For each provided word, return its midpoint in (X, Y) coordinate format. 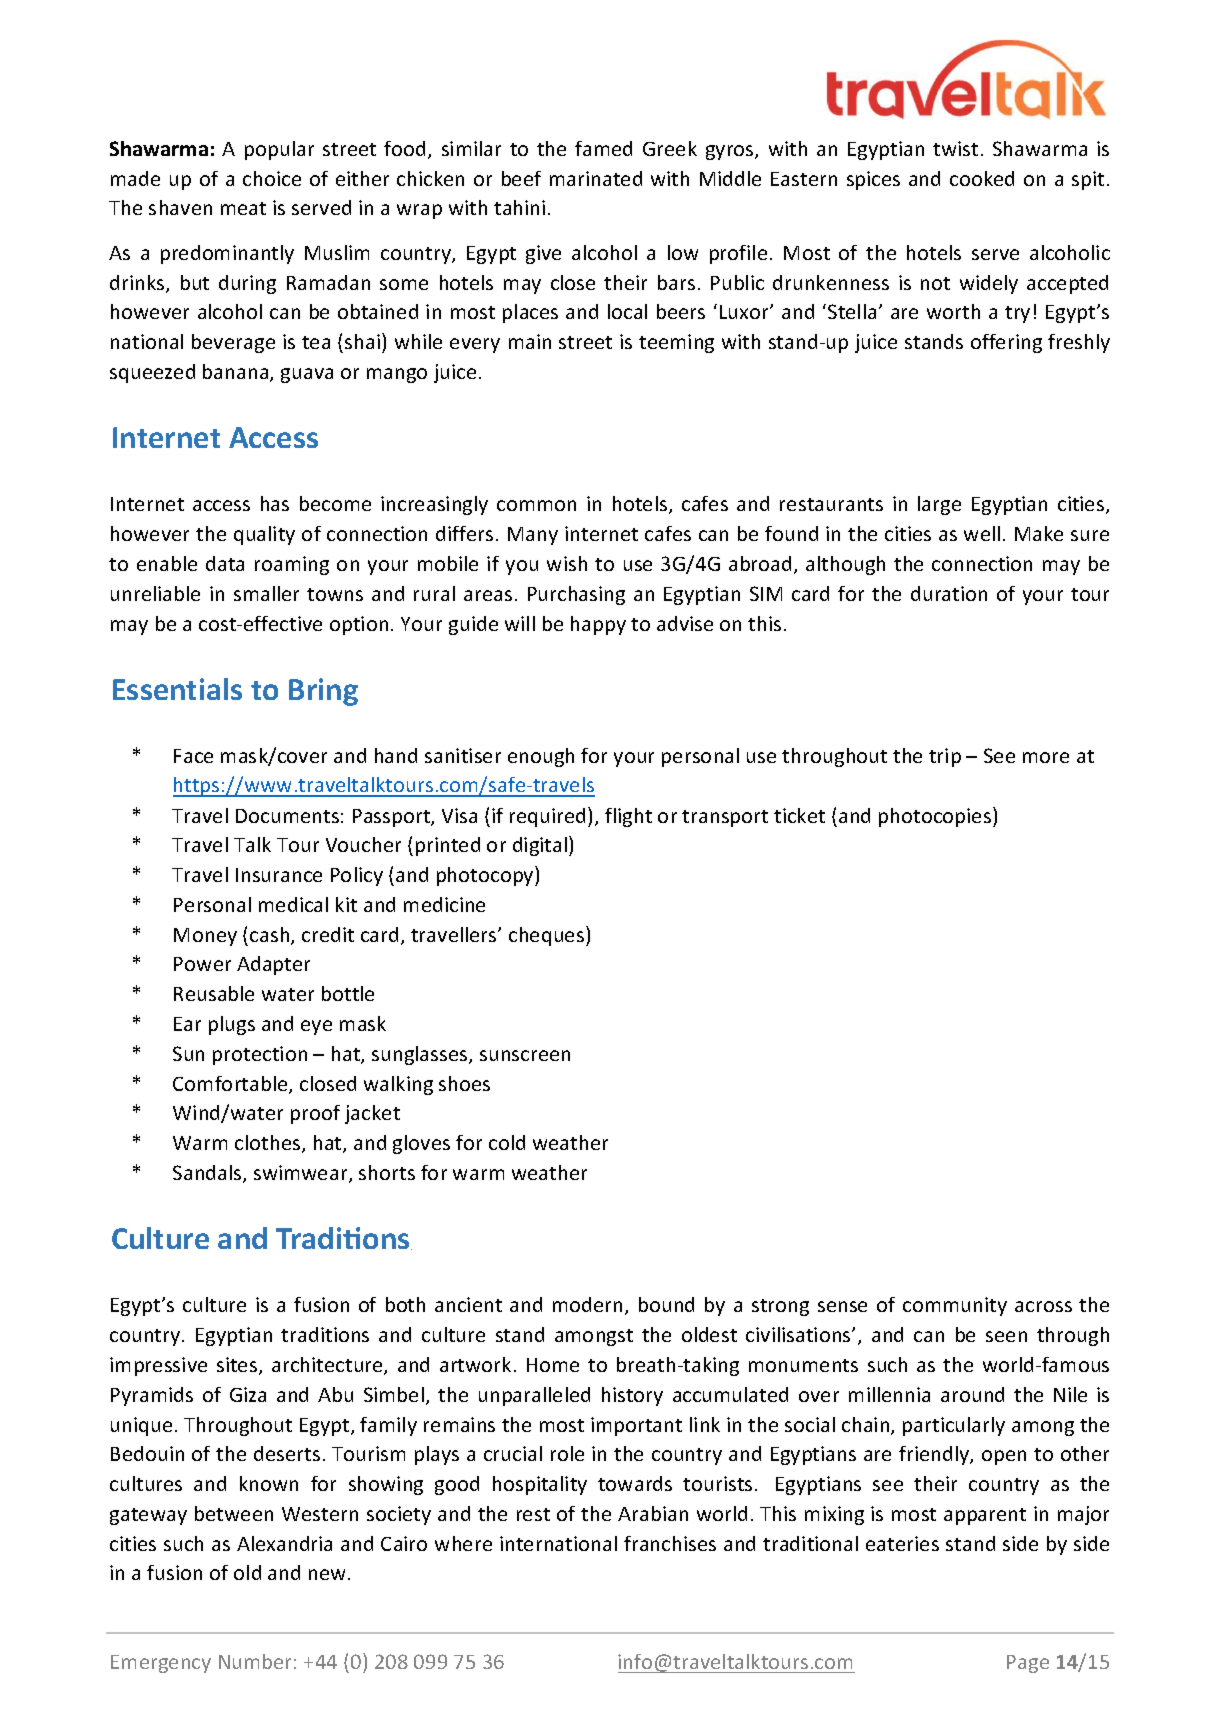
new (329, 1574)
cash (271, 936)
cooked (982, 178)
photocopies (936, 817)
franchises (670, 1543)
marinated (596, 178)
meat (243, 208)
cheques (546, 936)
